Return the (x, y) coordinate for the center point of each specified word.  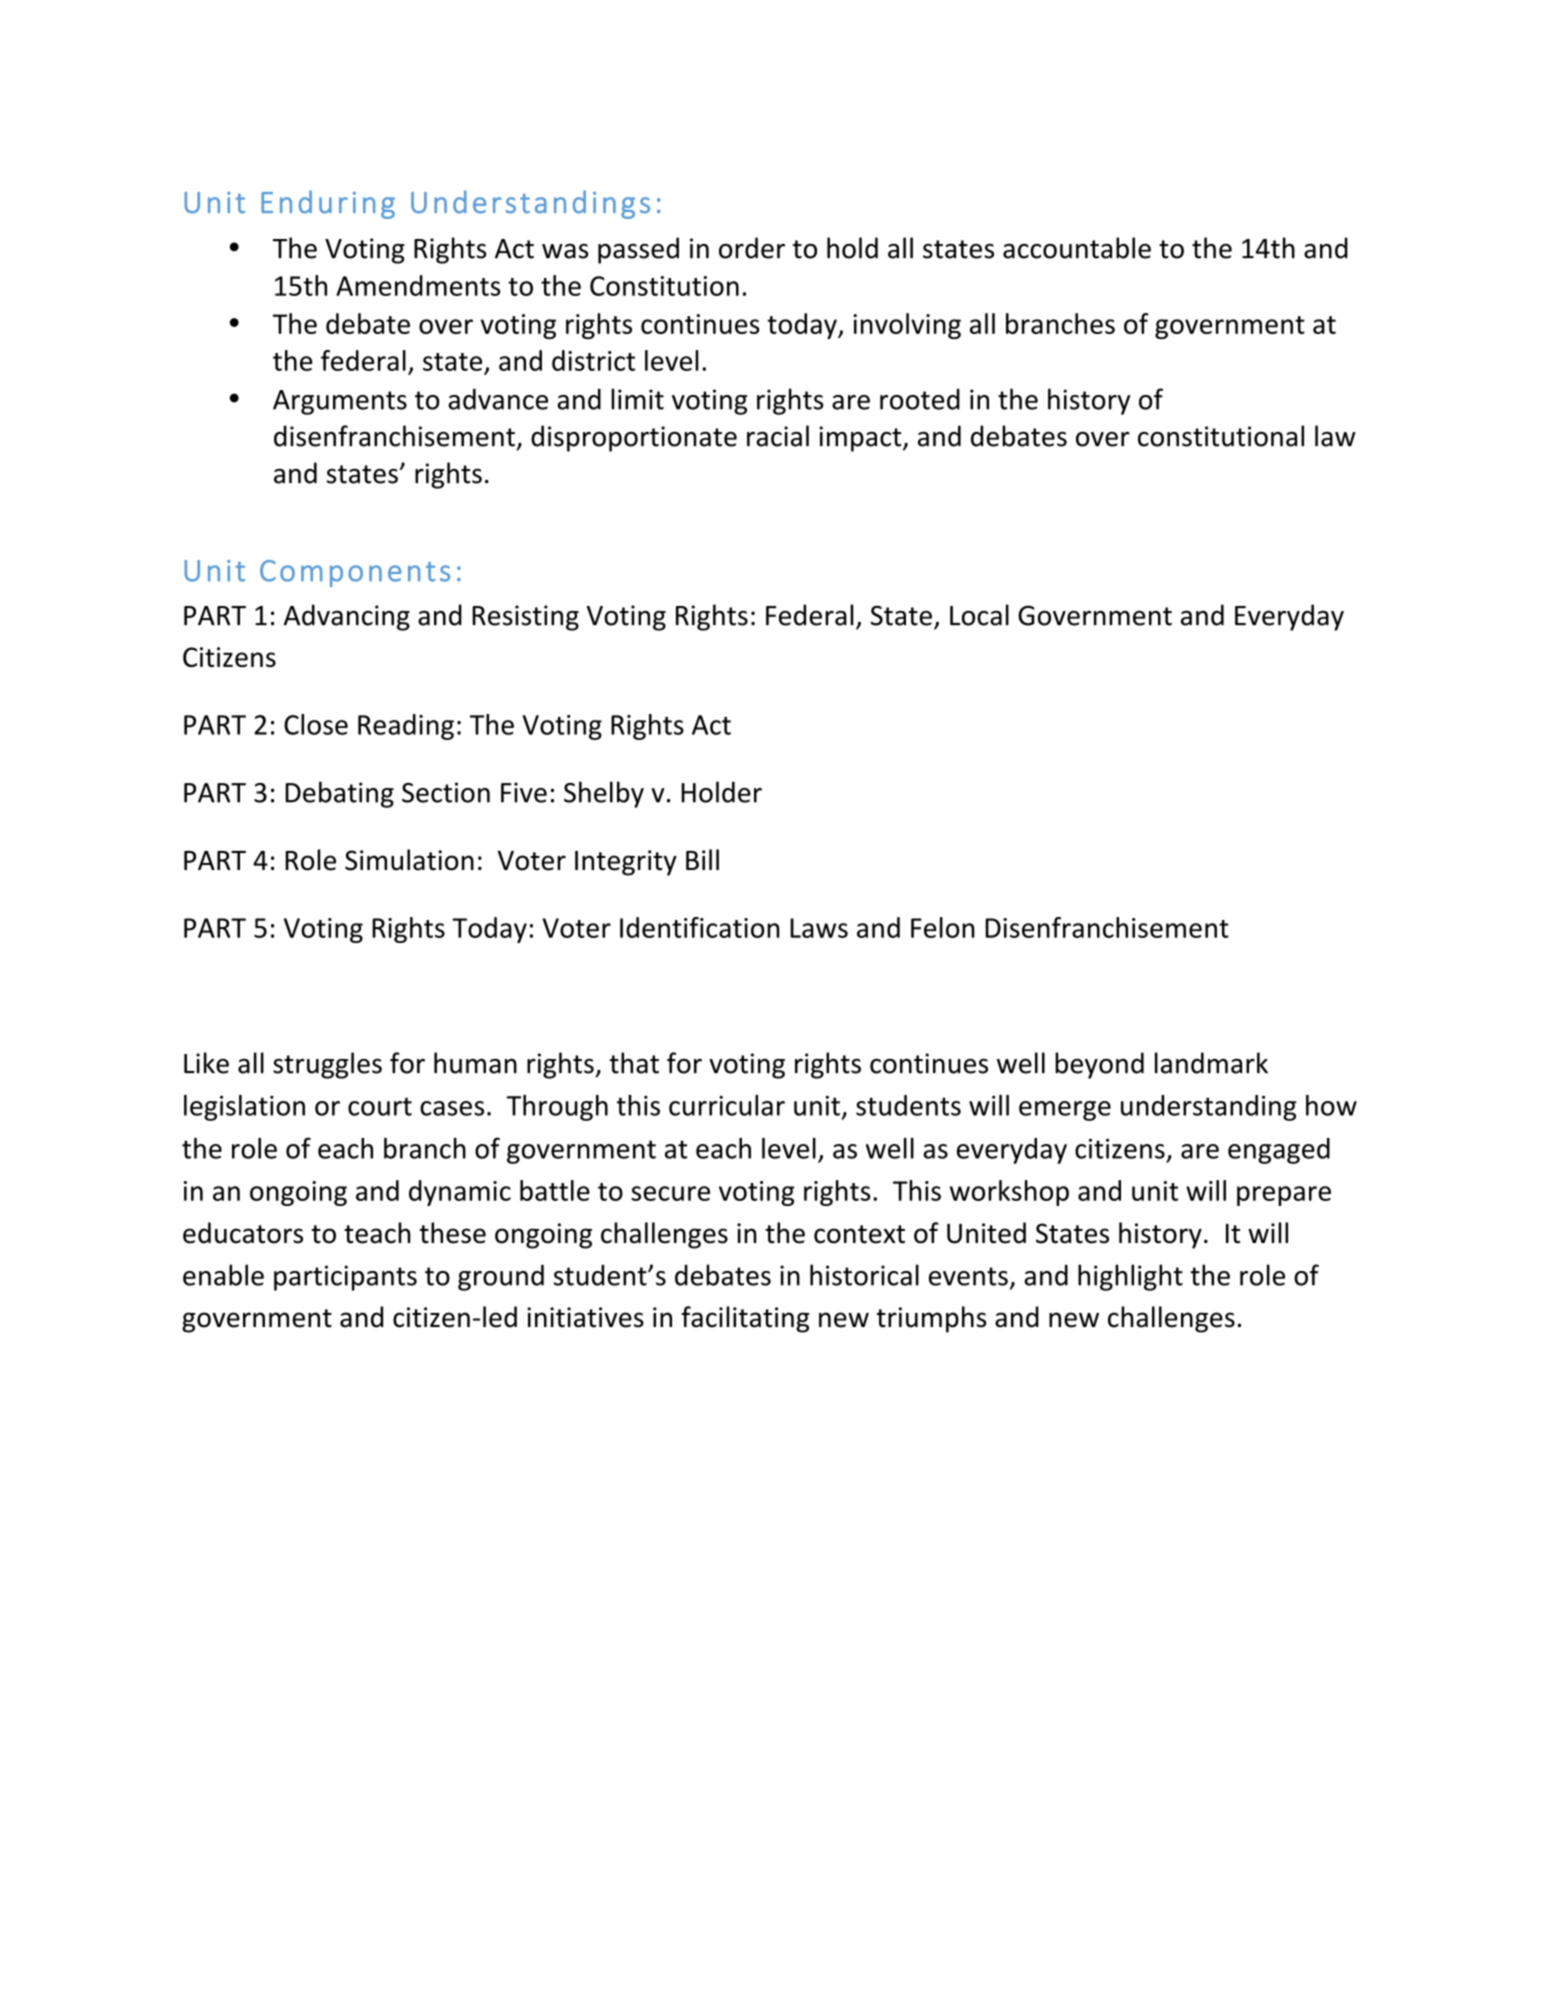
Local (979, 615)
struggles (327, 1065)
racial (778, 436)
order (752, 248)
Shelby (604, 794)
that (634, 1063)
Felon (943, 927)
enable (223, 1275)
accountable (1077, 248)
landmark (1211, 1063)
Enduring (328, 204)
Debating (339, 794)
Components (355, 573)
